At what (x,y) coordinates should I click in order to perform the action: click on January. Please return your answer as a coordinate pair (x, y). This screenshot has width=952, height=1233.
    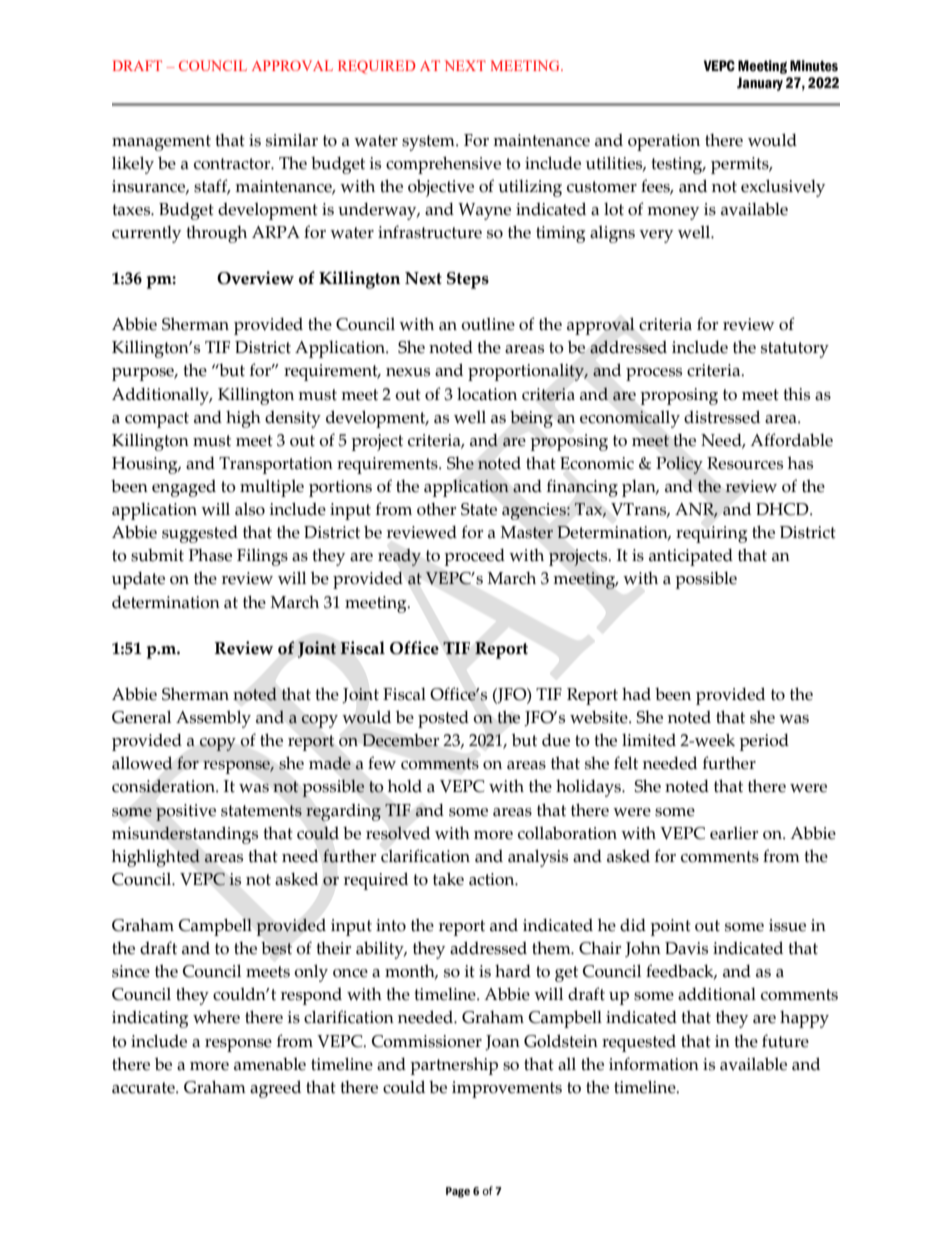
    Looking at the image, I should click on (760, 84).
